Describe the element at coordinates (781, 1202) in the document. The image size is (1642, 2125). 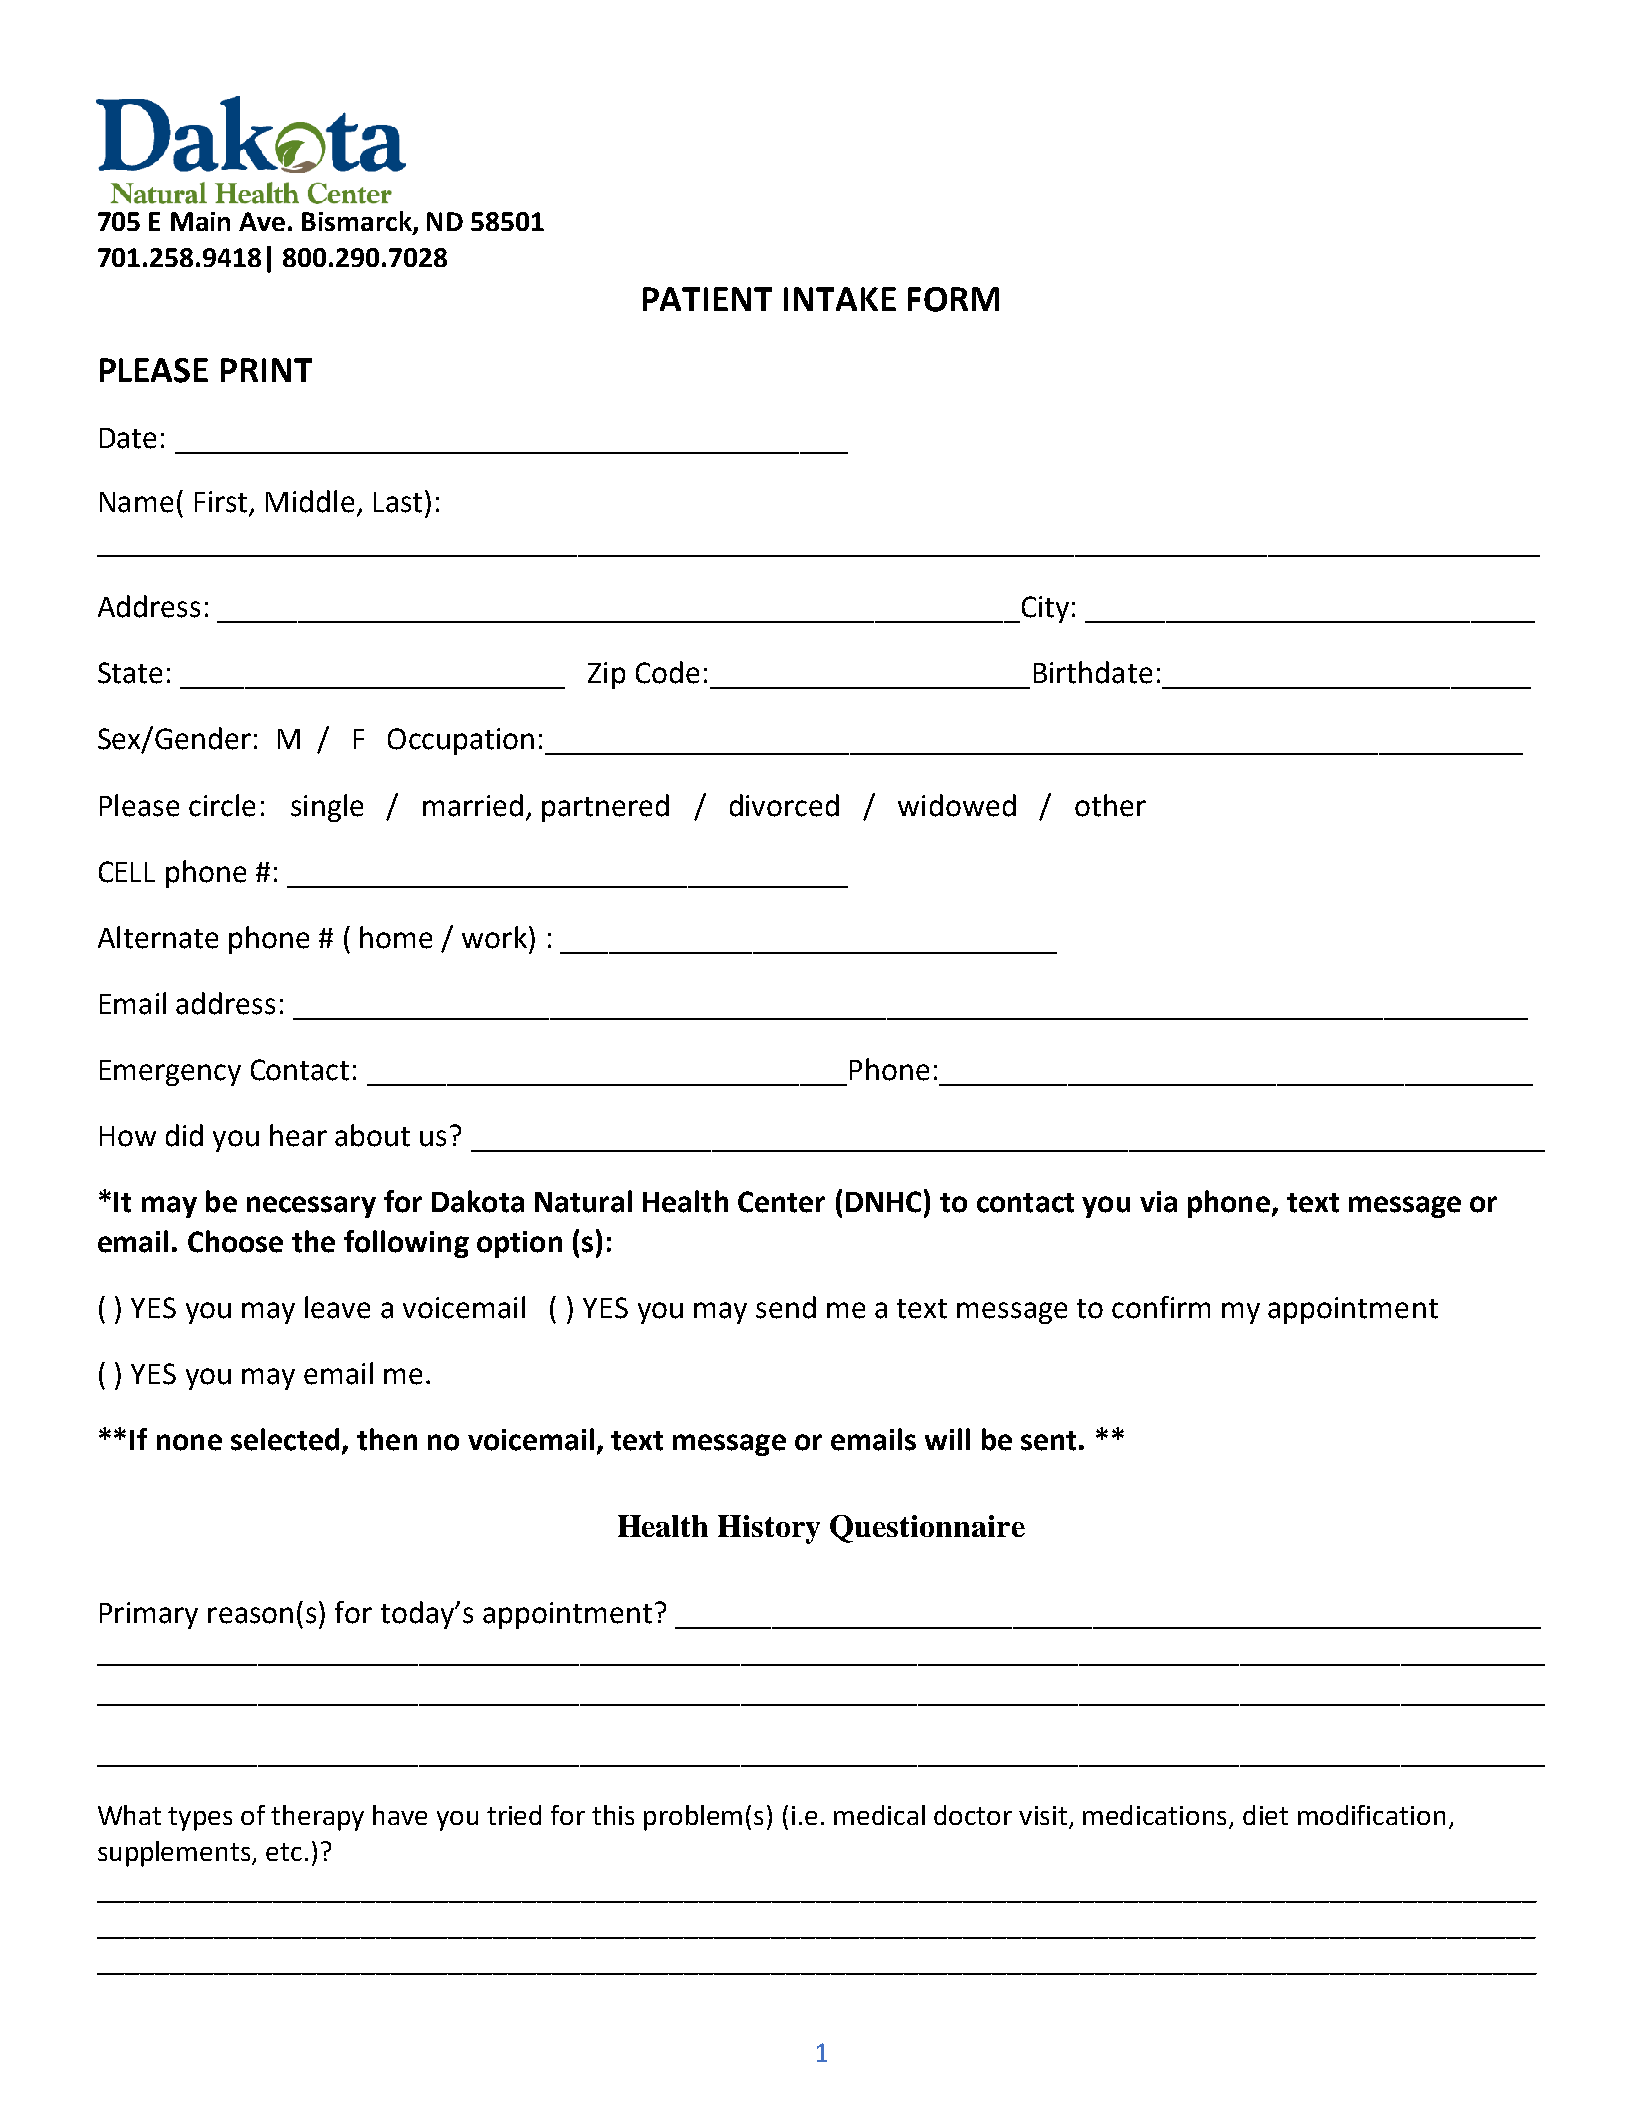
I see `Center` at that location.
